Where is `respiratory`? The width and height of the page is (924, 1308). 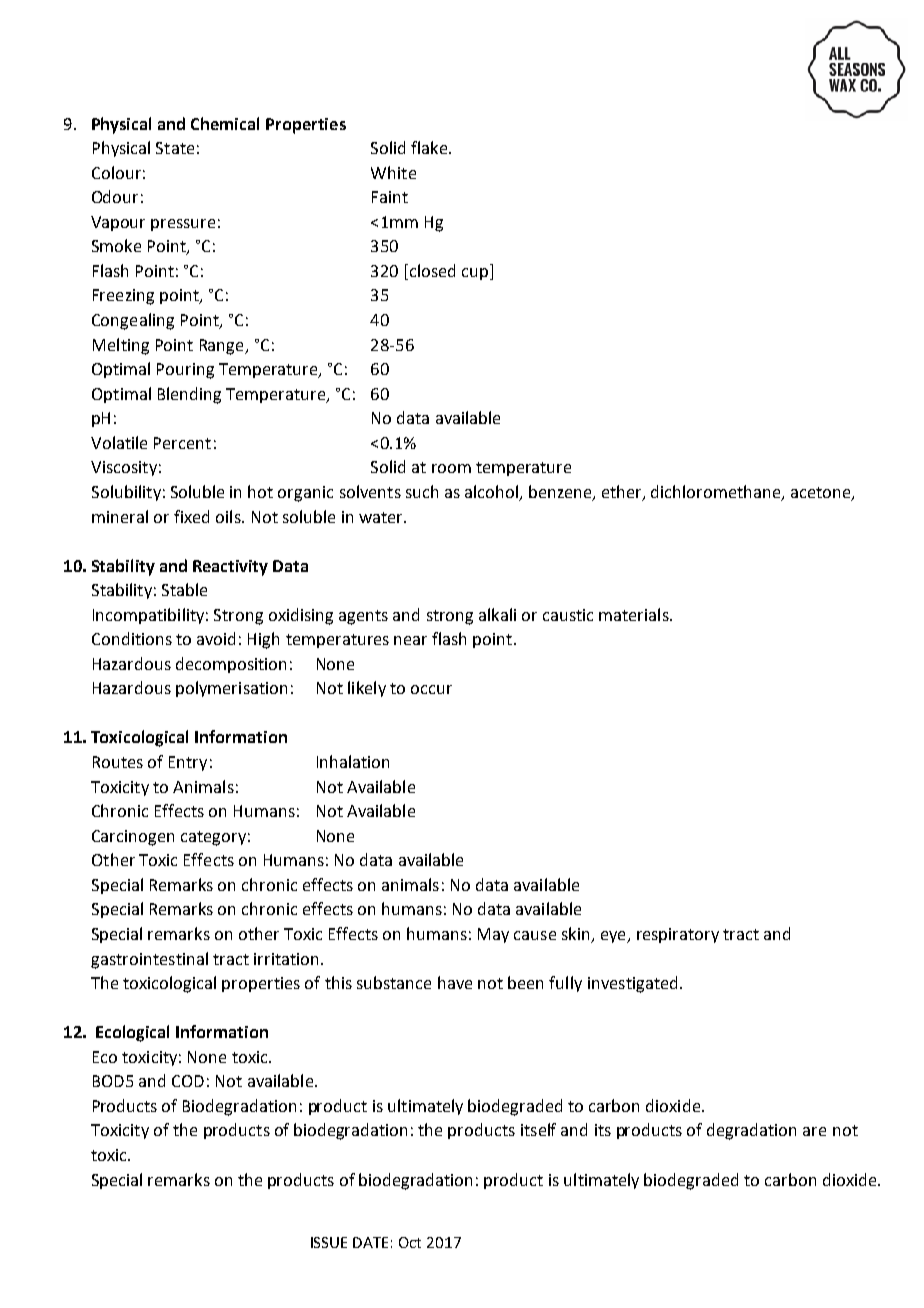
respiratory is located at coordinates (678, 935).
